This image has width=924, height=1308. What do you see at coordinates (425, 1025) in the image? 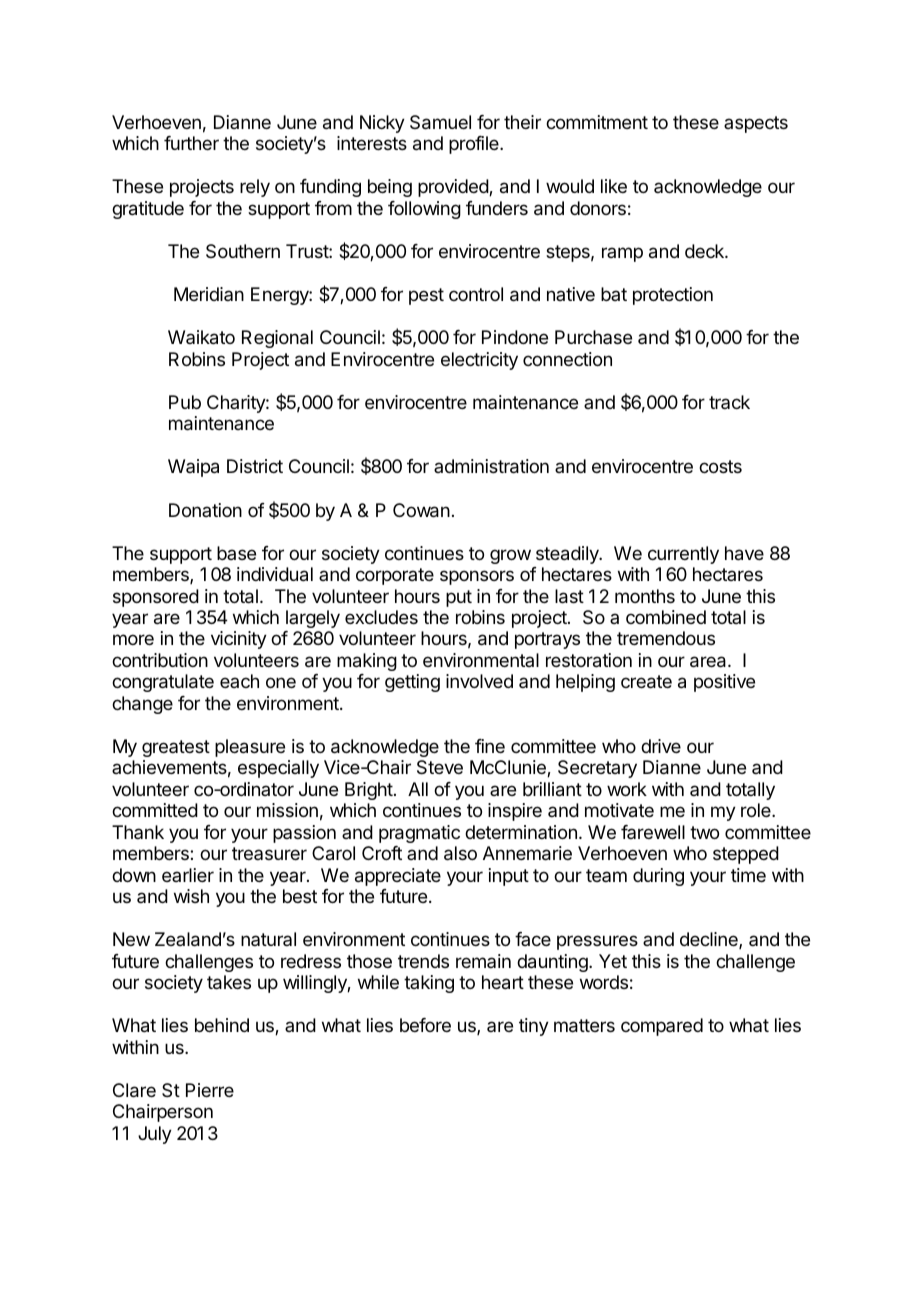
I see `before` at bounding box center [425, 1025].
